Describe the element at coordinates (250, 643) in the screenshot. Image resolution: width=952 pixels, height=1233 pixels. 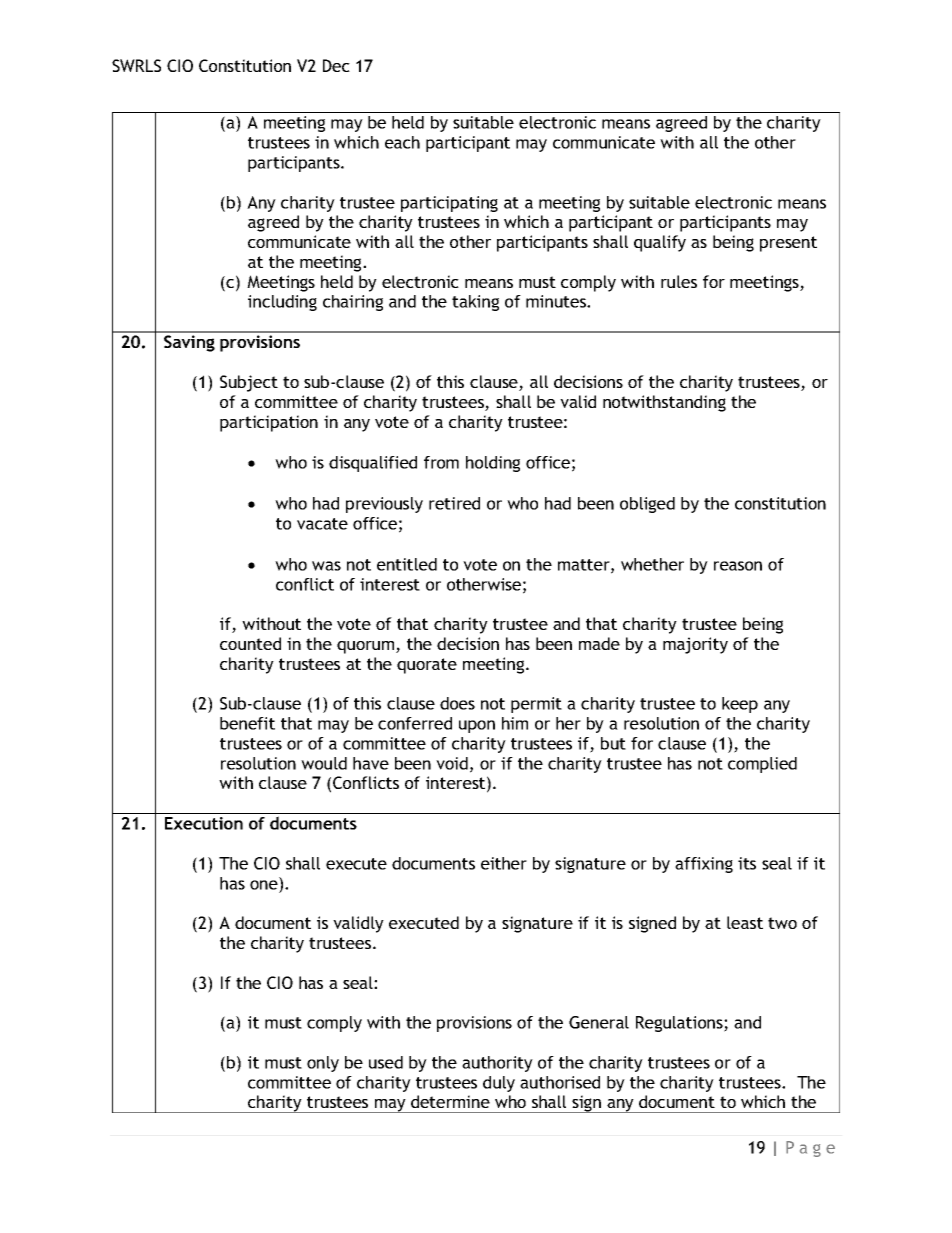
I see `counted` at that location.
